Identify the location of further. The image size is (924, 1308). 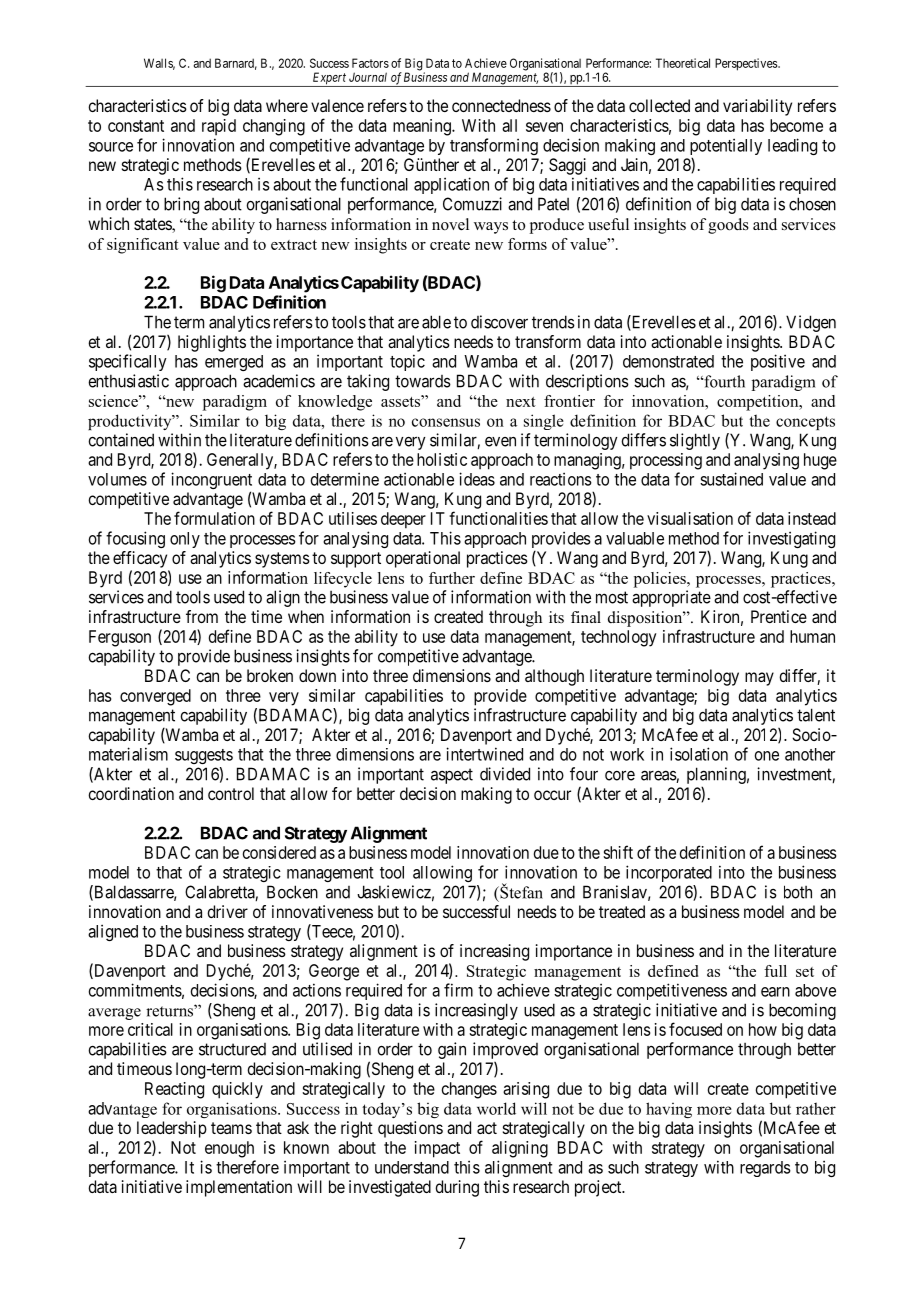
(452, 578).
